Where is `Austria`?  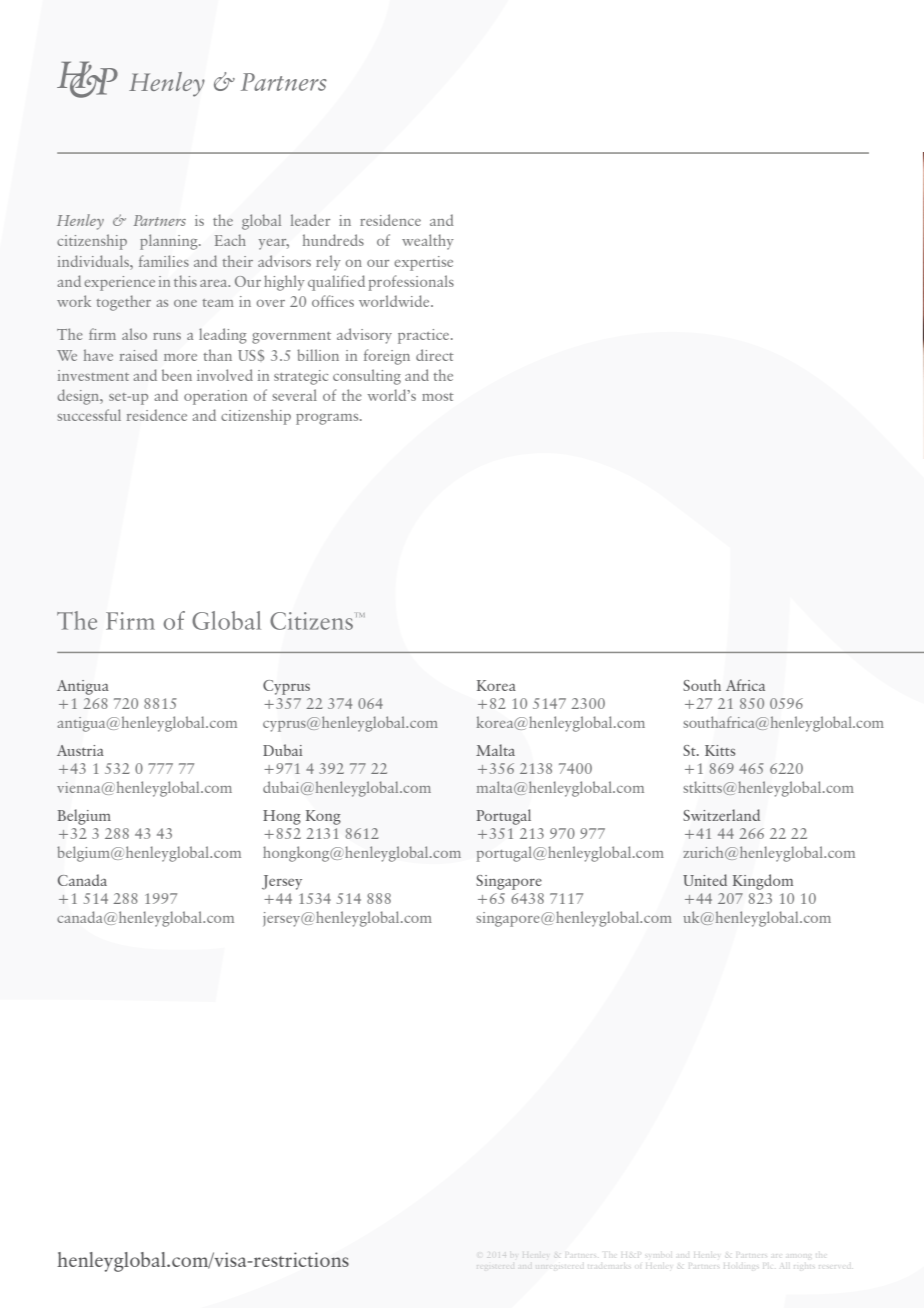 Austria is located at coordinates (80, 750).
